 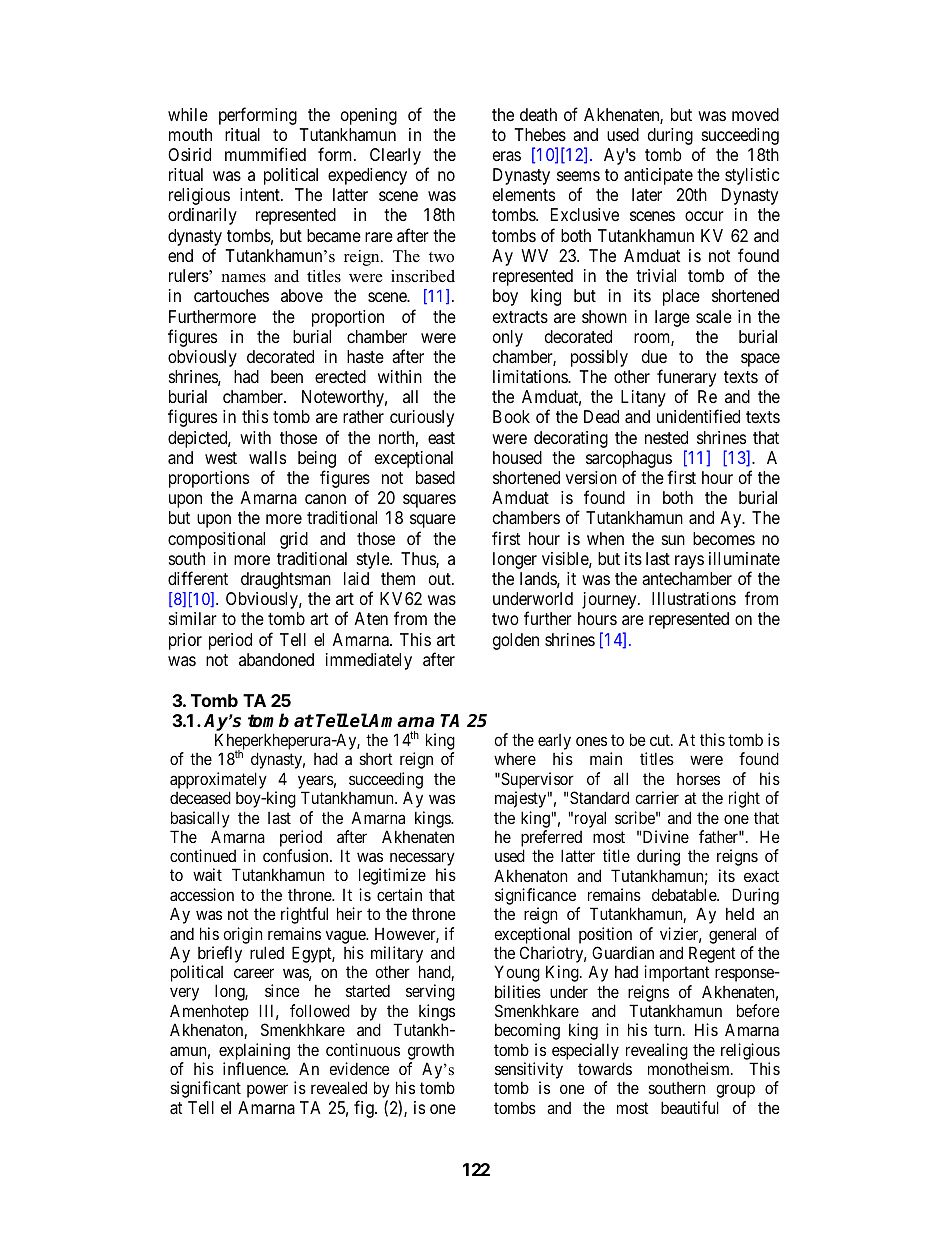 What do you see at coordinates (507, 156) in the screenshot?
I see `eras` at bounding box center [507, 156].
